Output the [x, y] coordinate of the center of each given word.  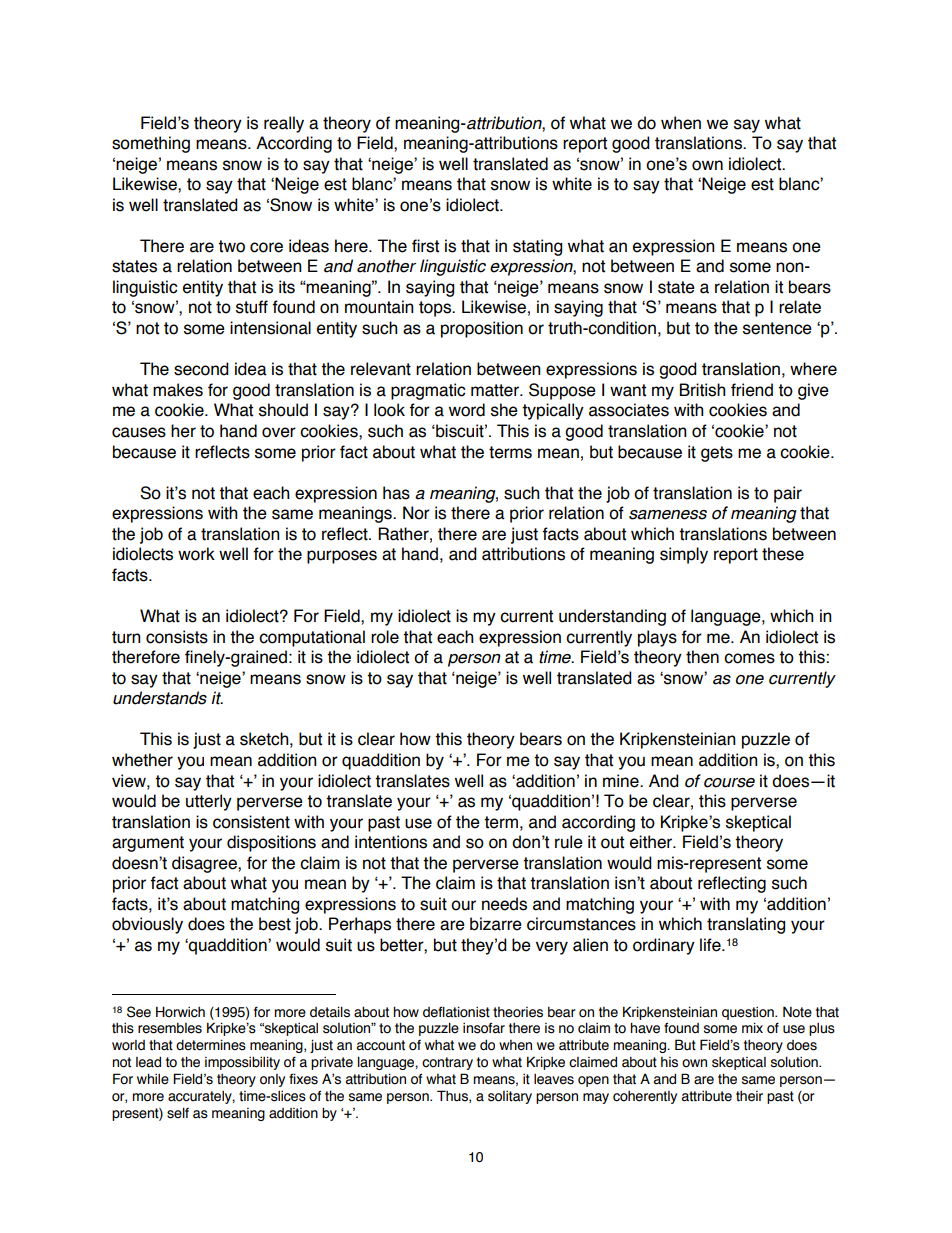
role [385, 637]
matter [496, 390]
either [652, 842]
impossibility [242, 1063]
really [284, 124]
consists [177, 637]
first [425, 246]
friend [752, 390]
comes [749, 658]
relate [800, 307]
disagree [205, 864]
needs [504, 904]
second [201, 369]
